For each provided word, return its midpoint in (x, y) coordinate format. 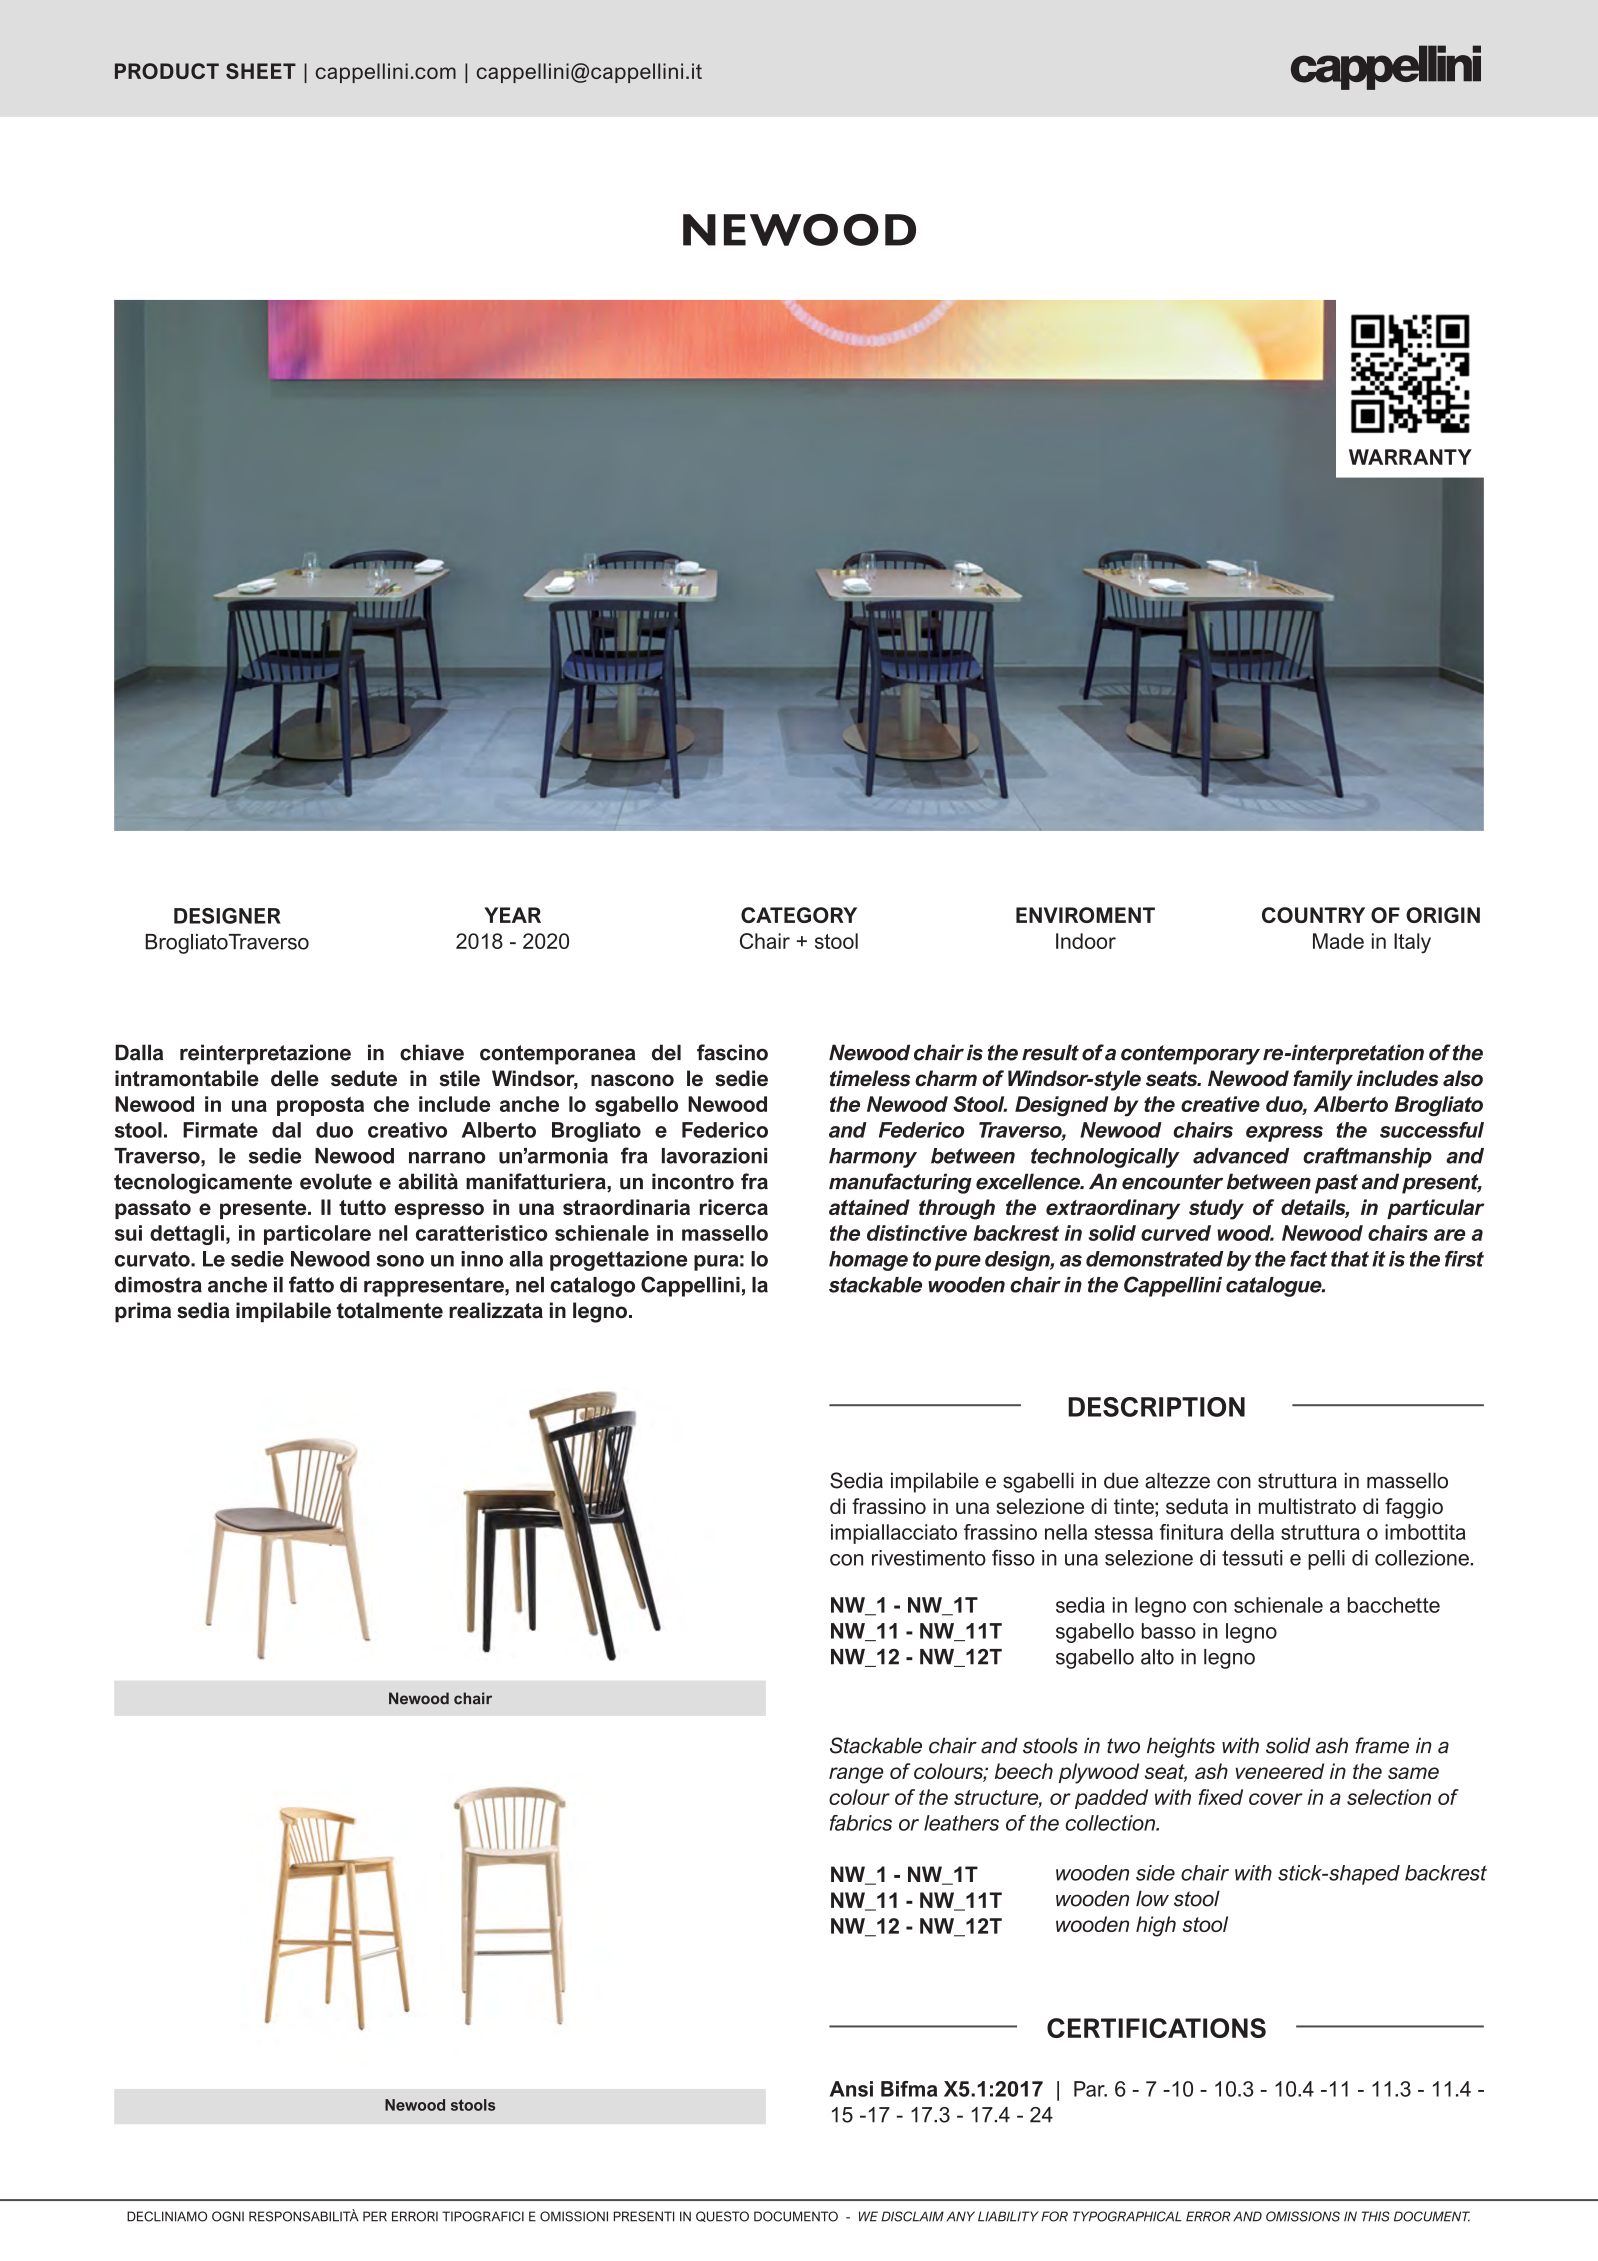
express (1284, 1134)
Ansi (851, 2089)
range (856, 1775)
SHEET (261, 71)
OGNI (228, 2216)
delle (295, 1078)
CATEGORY (799, 915)
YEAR (512, 915)
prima (143, 1312)
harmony (873, 1158)
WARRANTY (1410, 457)
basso (1169, 1631)
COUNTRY (1313, 915)
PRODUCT (167, 71)
